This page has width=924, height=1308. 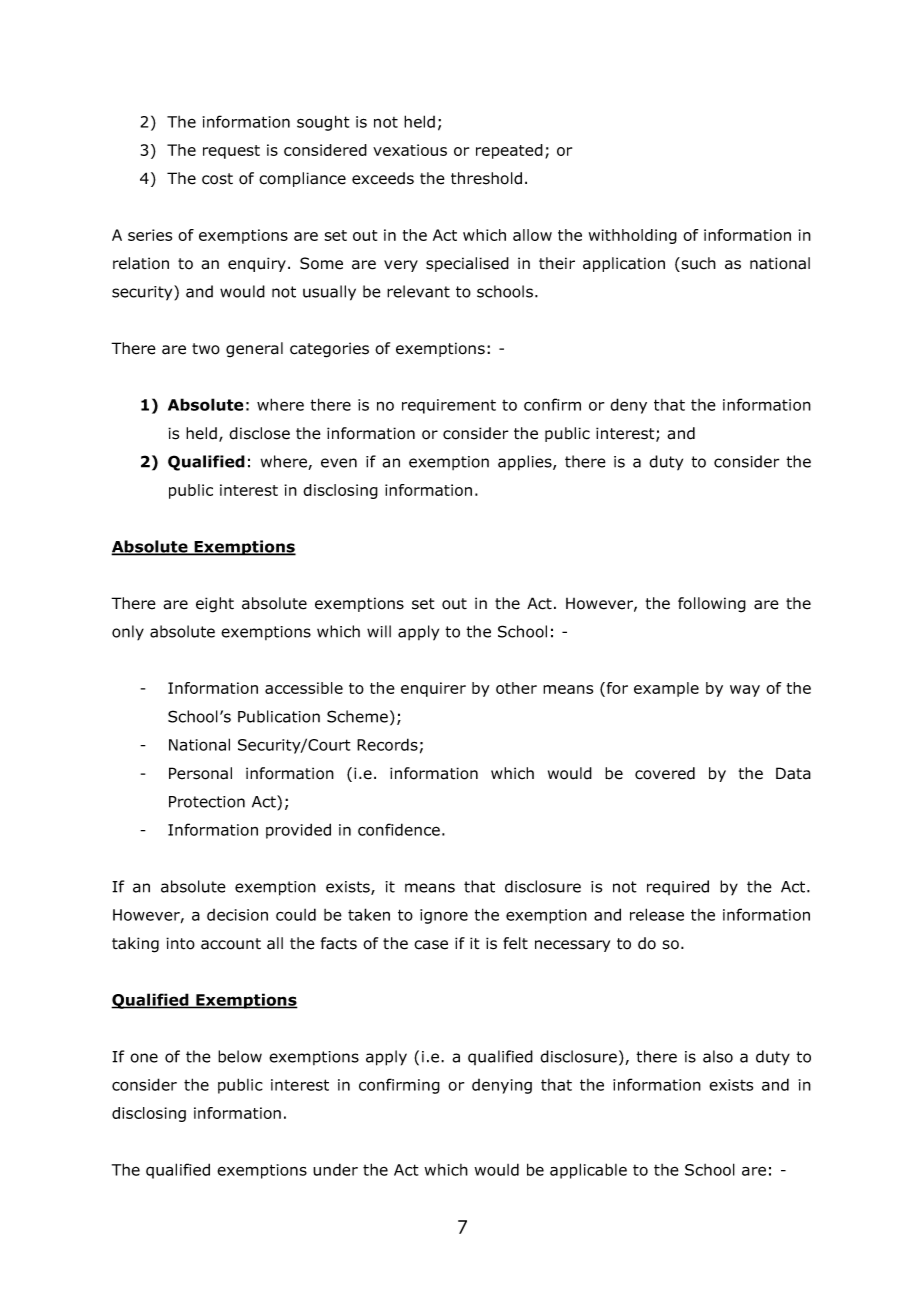 What do you see at coordinates (486, 178) in the page?
I see `threshold` at bounding box center [486, 178].
